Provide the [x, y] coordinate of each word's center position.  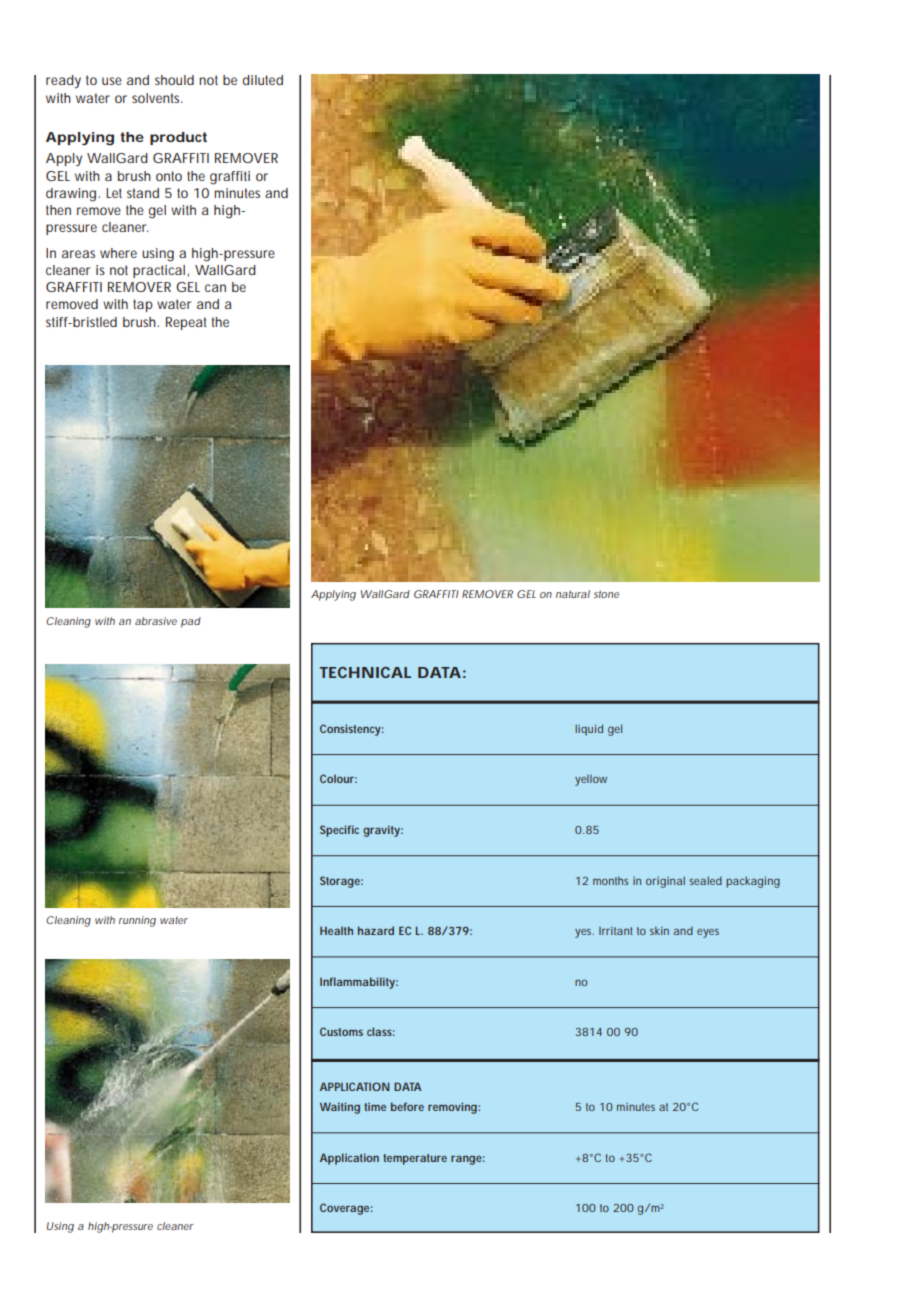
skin [659, 930]
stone [606, 594]
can [215, 288]
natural [573, 594]
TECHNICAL [365, 672]
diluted [263, 80]
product [178, 138]
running [137, 921]
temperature [415, 1159]
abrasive [156, 621]
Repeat [186, 323]
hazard [376, 930]
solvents [157, 98]
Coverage [346, 1209]
